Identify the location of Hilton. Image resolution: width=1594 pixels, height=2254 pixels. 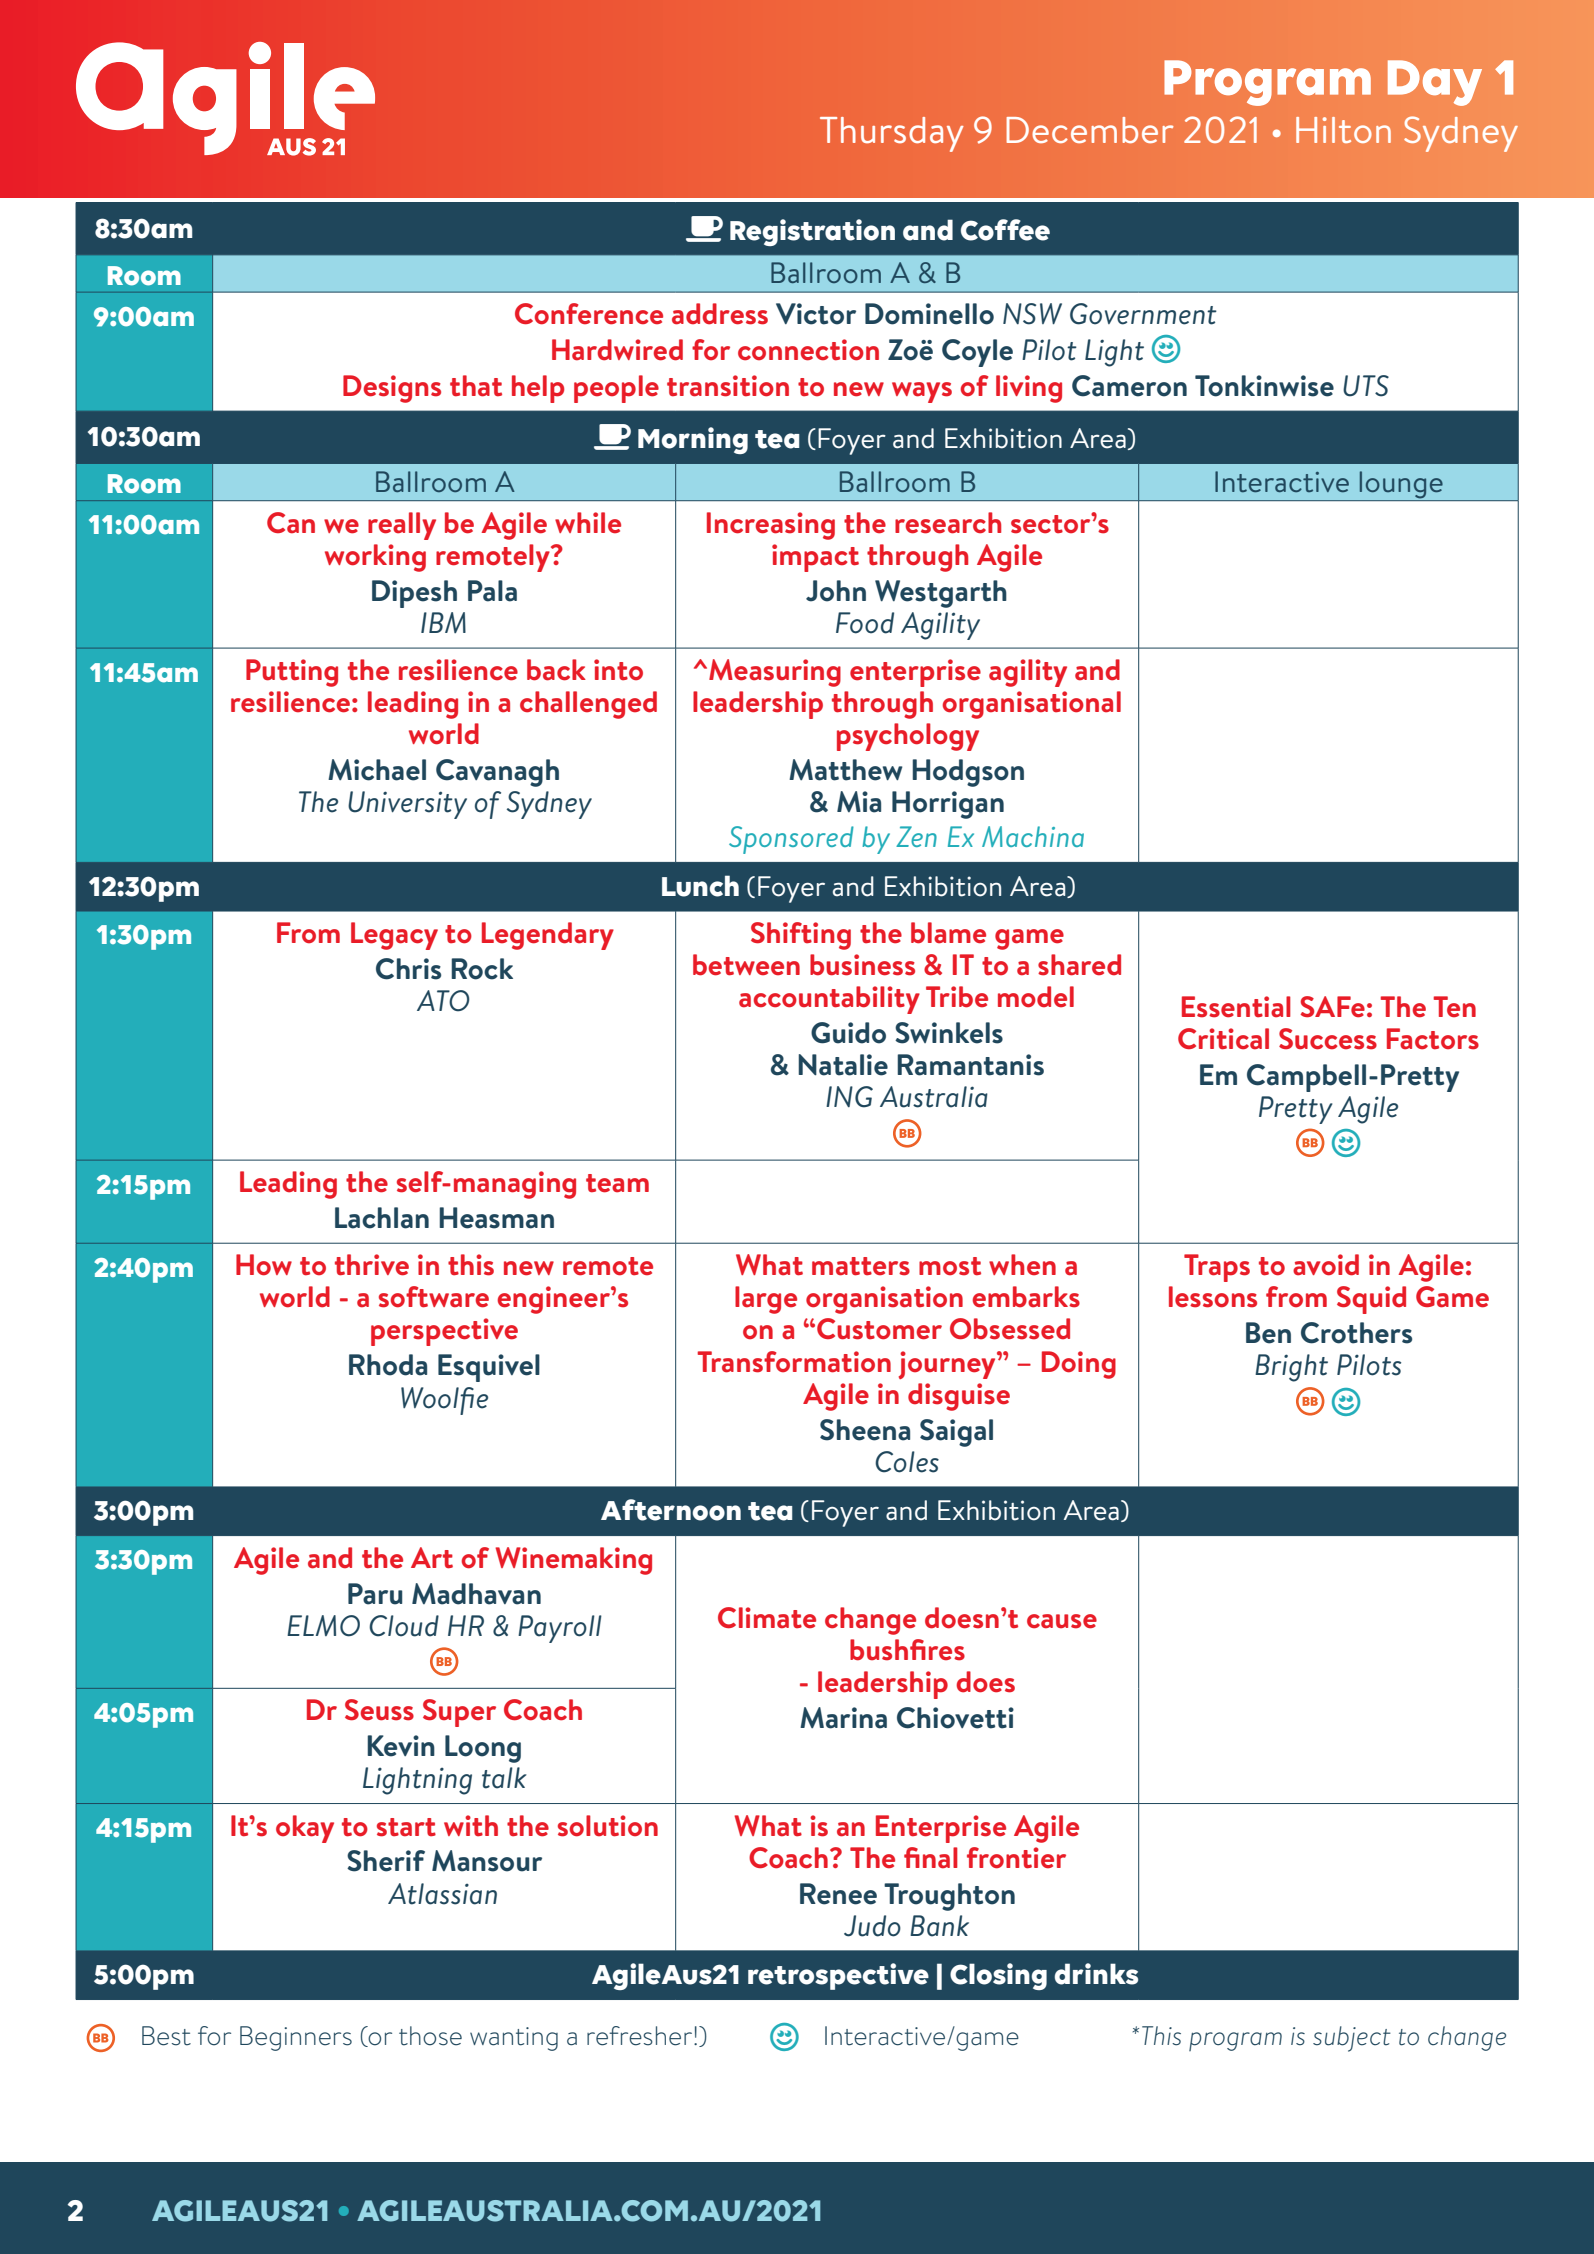
(1343, 130).
